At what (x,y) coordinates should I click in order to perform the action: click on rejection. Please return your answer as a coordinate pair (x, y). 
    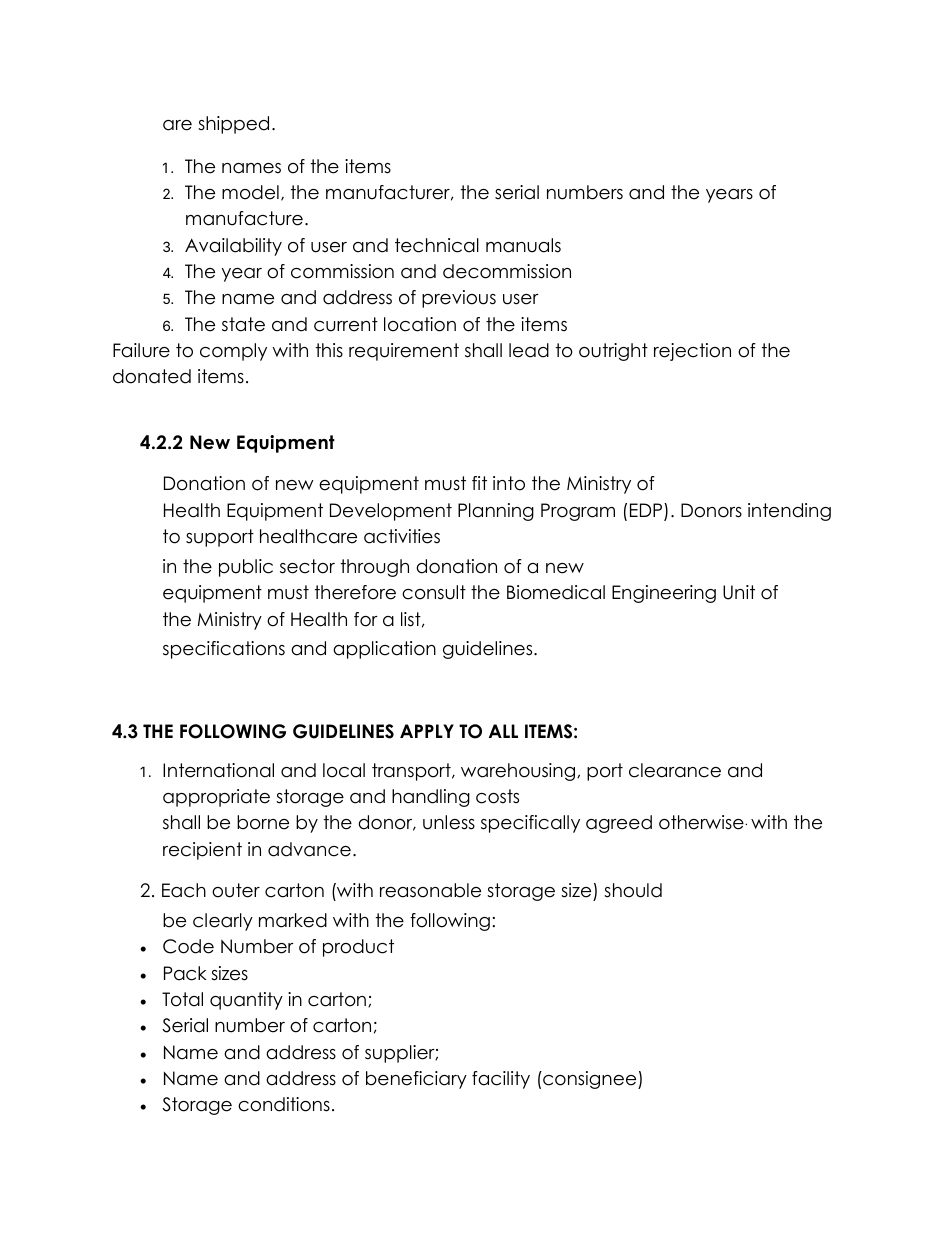
    Looking at the image, I should click on (692, 352).
